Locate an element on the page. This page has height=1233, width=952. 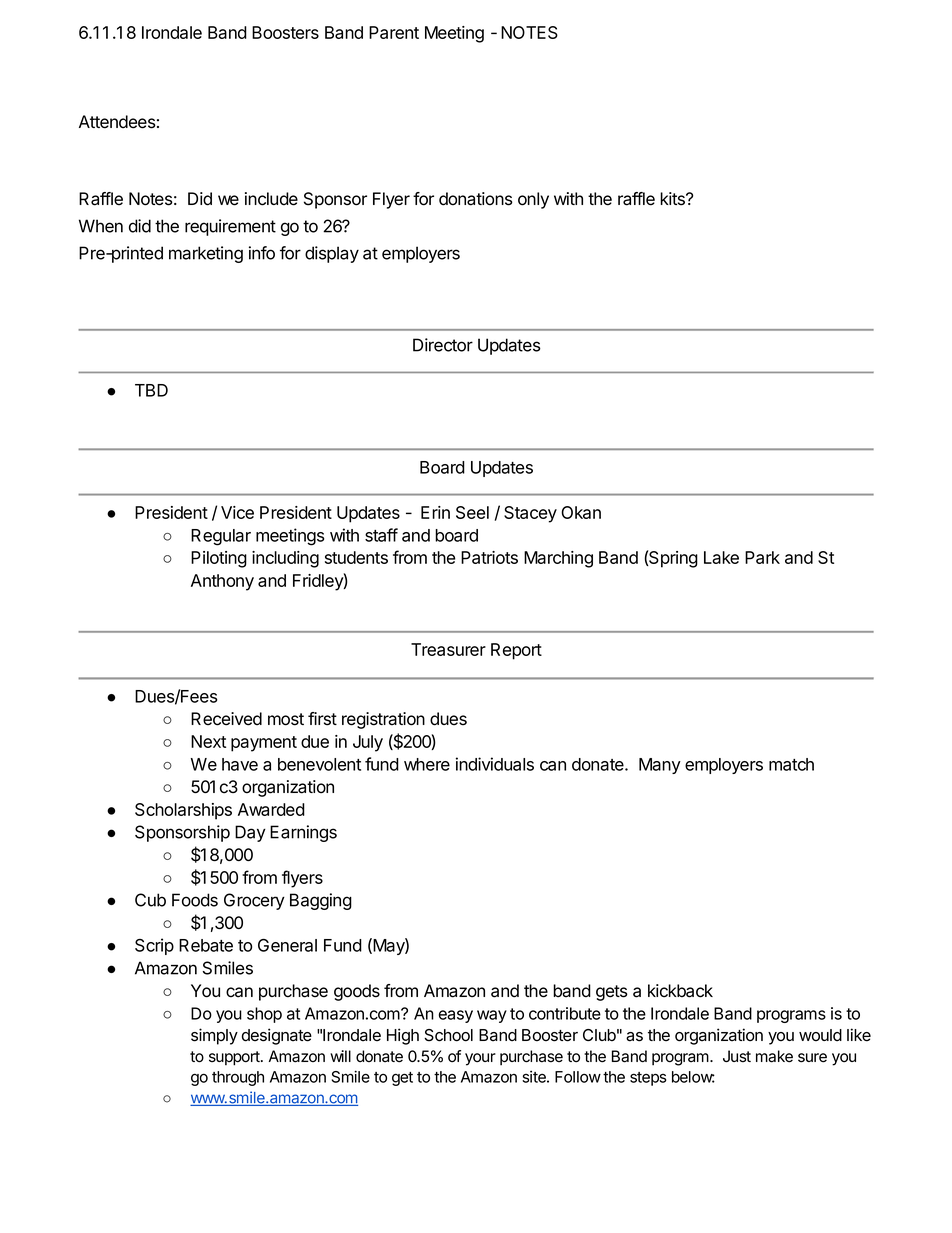
Parent is located at coordinates (394, 32).
